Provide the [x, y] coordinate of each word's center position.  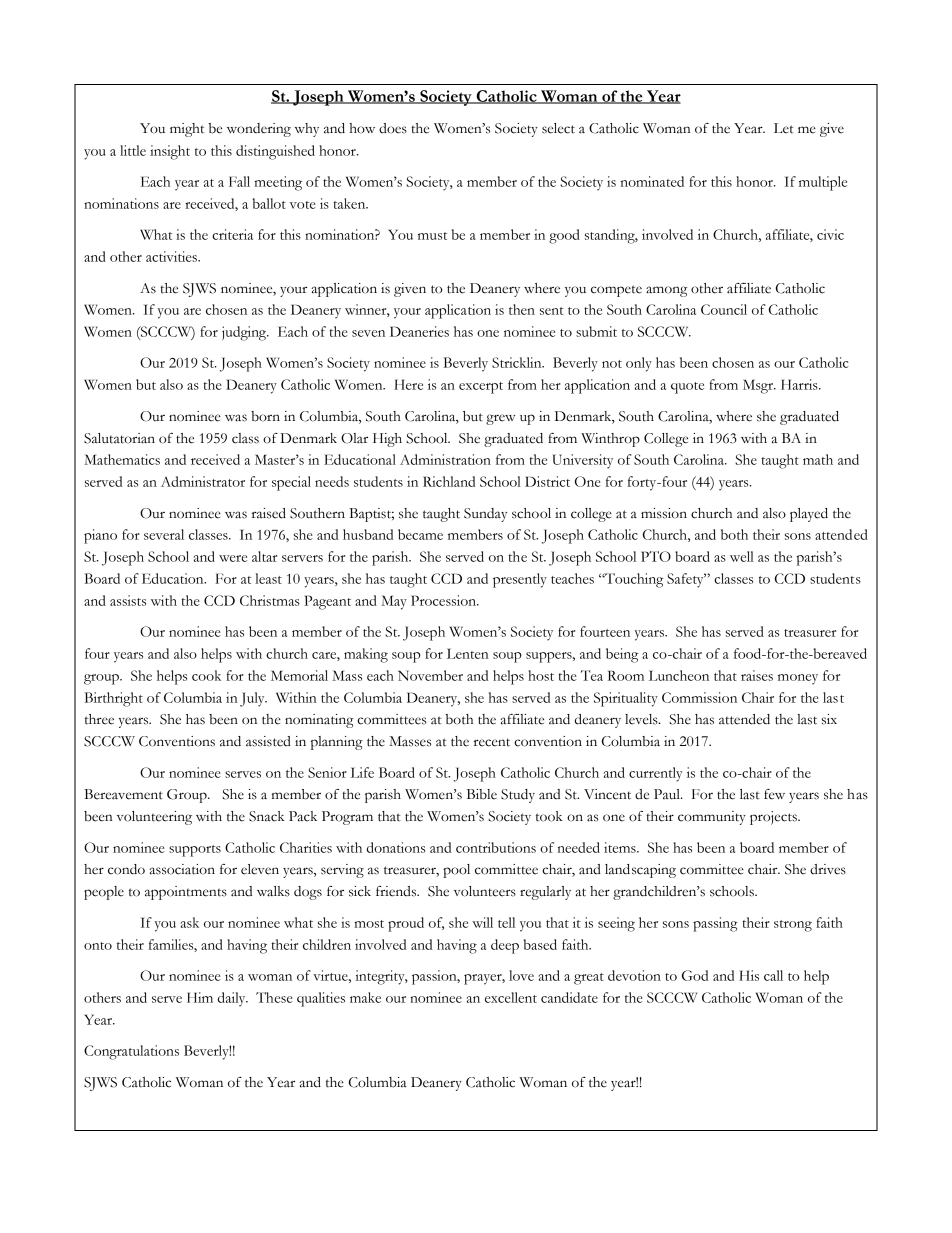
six [829, 719]
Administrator [203, 481]
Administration [445, 459]
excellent [511, 997]
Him [200, 997]
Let [784, 128]
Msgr [759, 386]
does [393, 128]
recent [492, 742]
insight [170, 152]
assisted [268, 741]
